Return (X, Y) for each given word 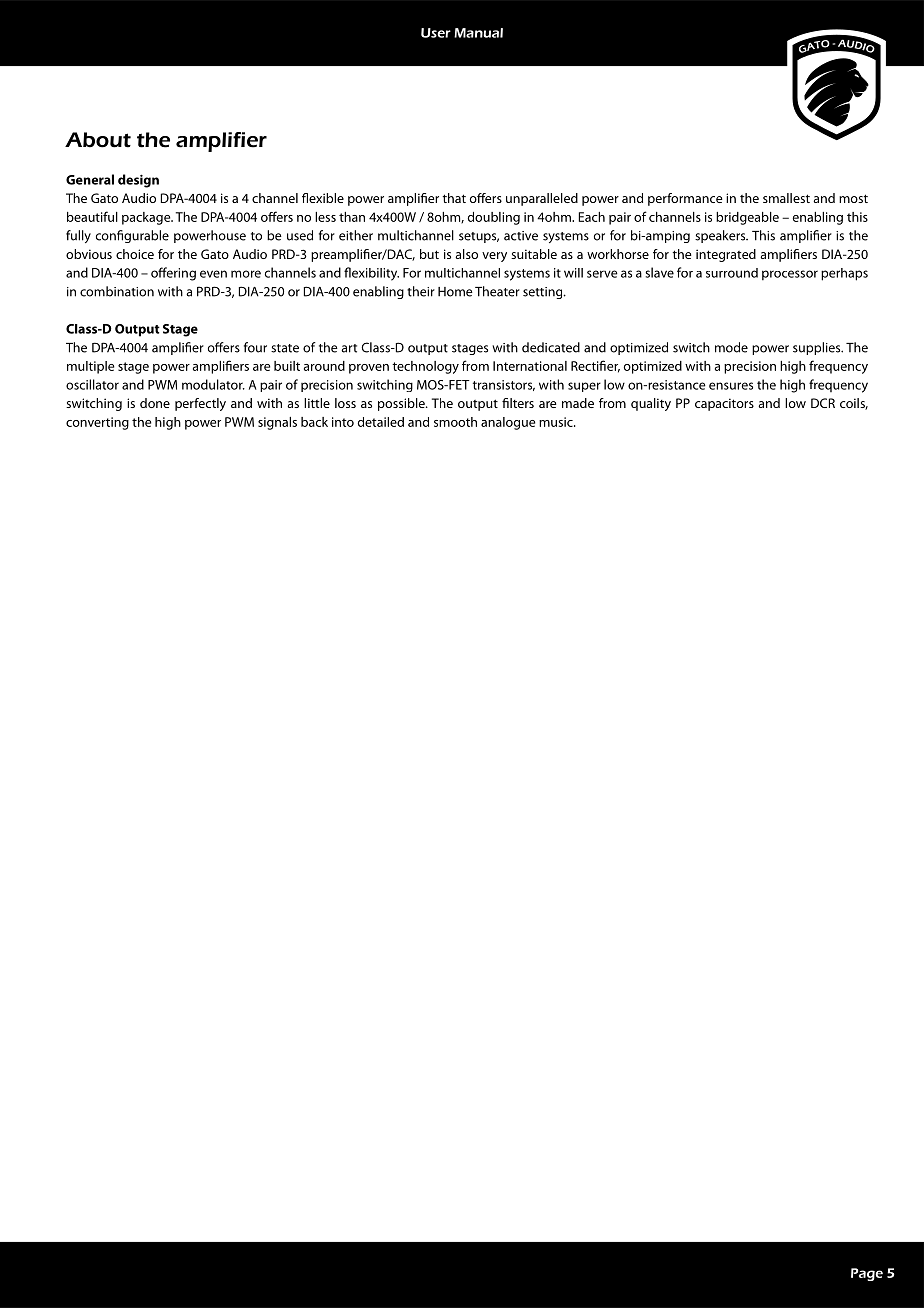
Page (867, 1274)
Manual (478, 33)
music (557, 422)
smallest (786, 198)
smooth (455, 422)
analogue (508, 423)
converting (97, 423)
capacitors (724, 404)
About (98, 140)
